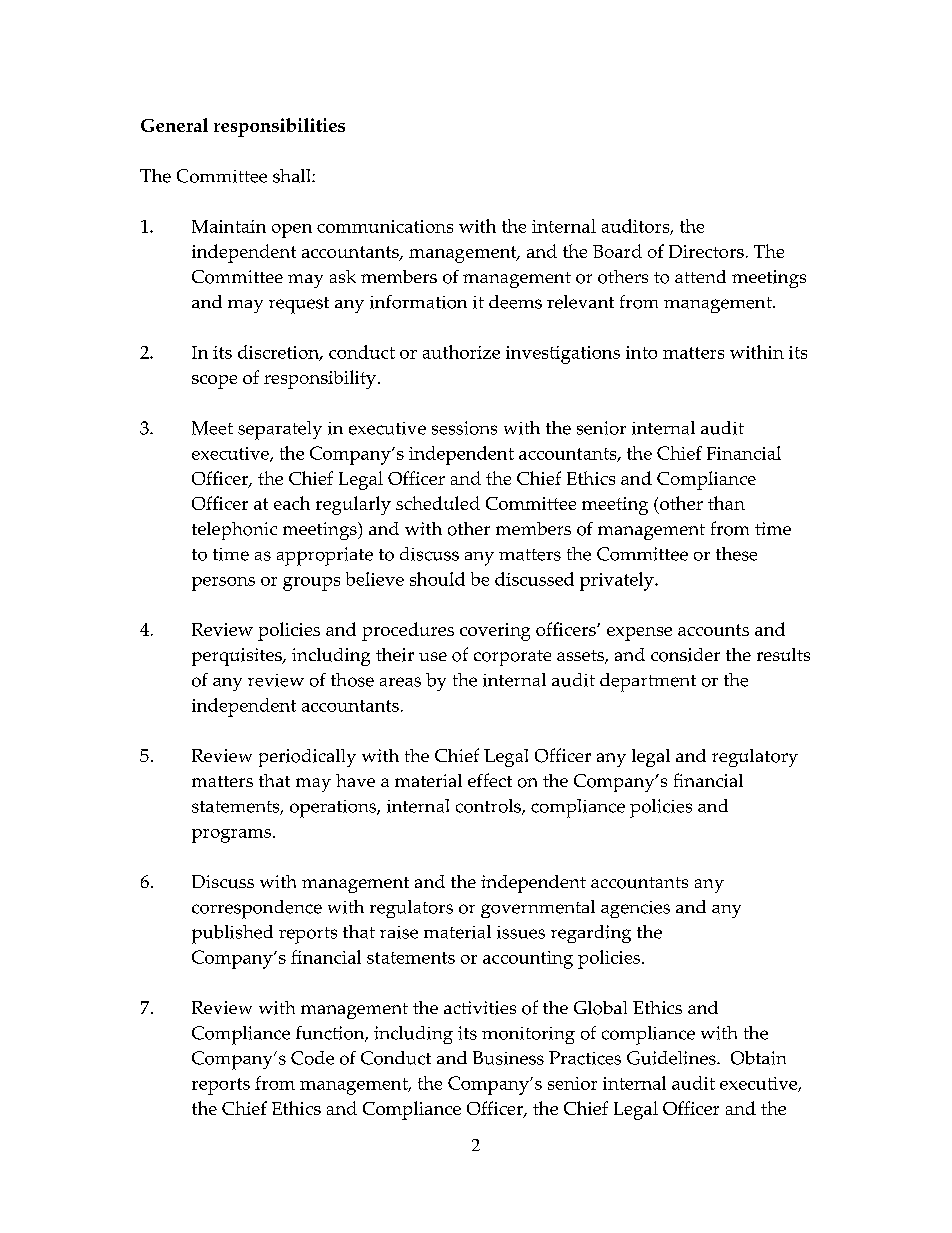 The height and width of the screenshot is (1233, 952). What do you see at coordinates (385, 226) in the screenshot?
I see `communications` at bounding box center [385, 226].
